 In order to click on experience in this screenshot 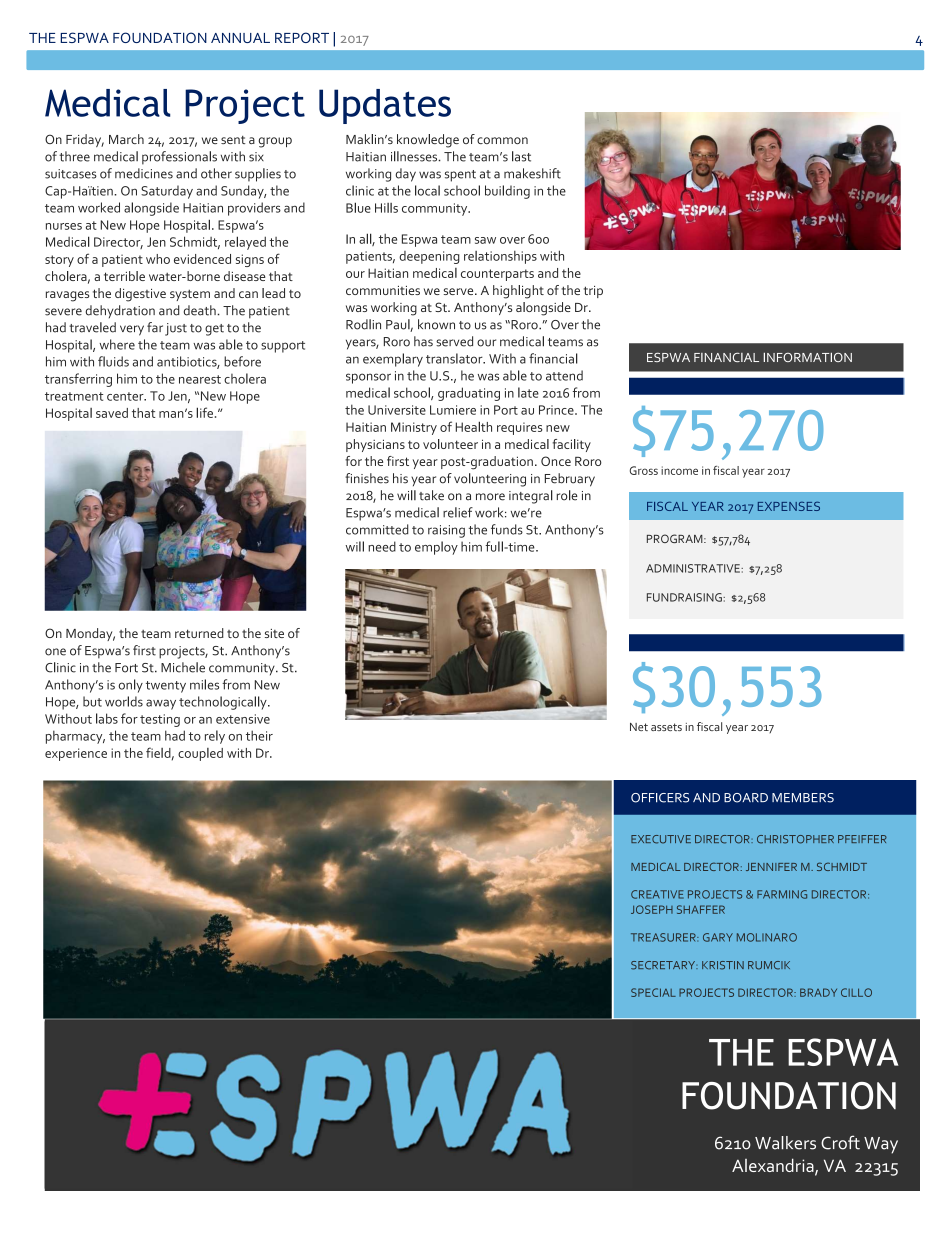, I will do `click(76, 754)`.
